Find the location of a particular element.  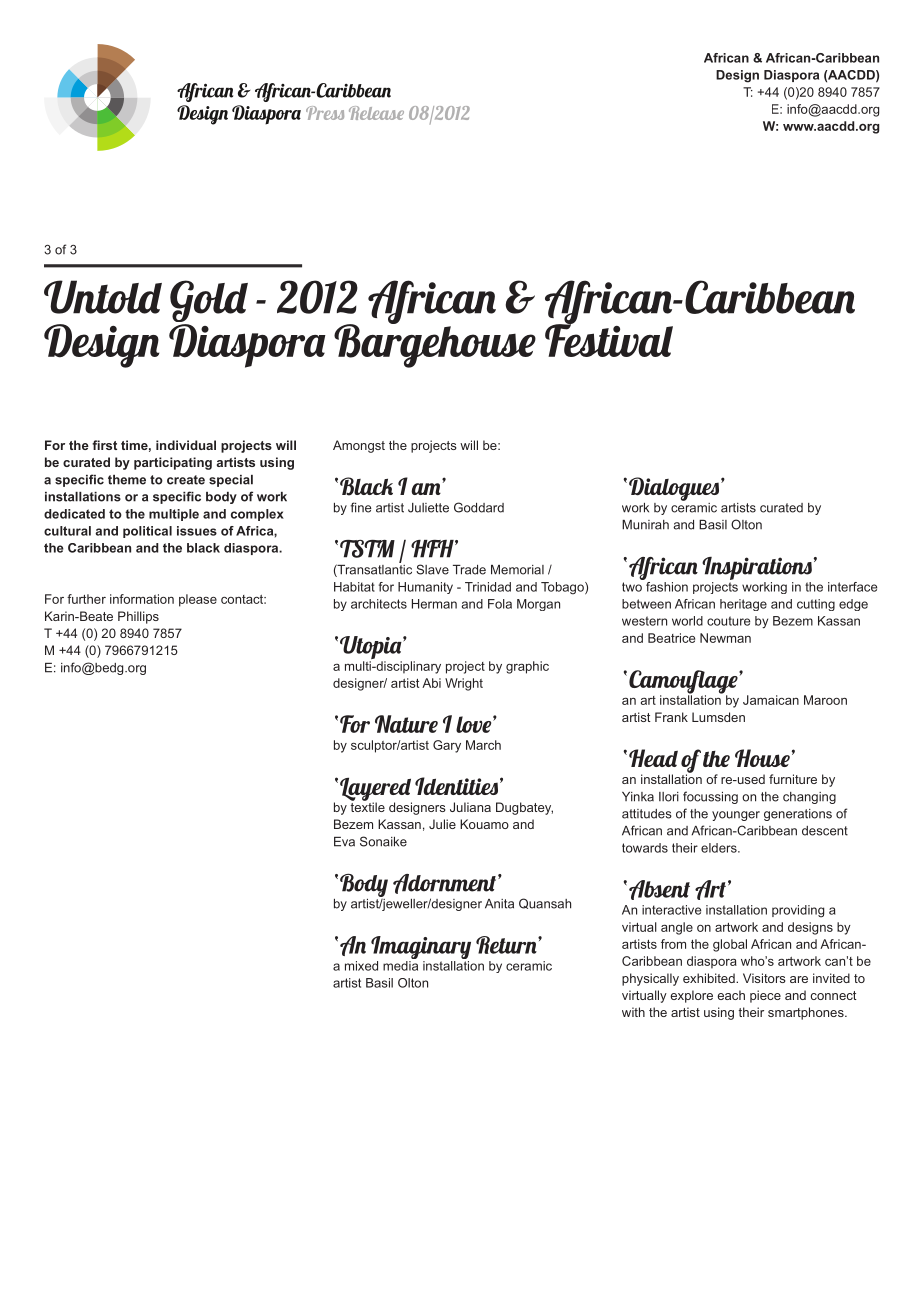

Inspirations is located at coordinates (757, 570).
